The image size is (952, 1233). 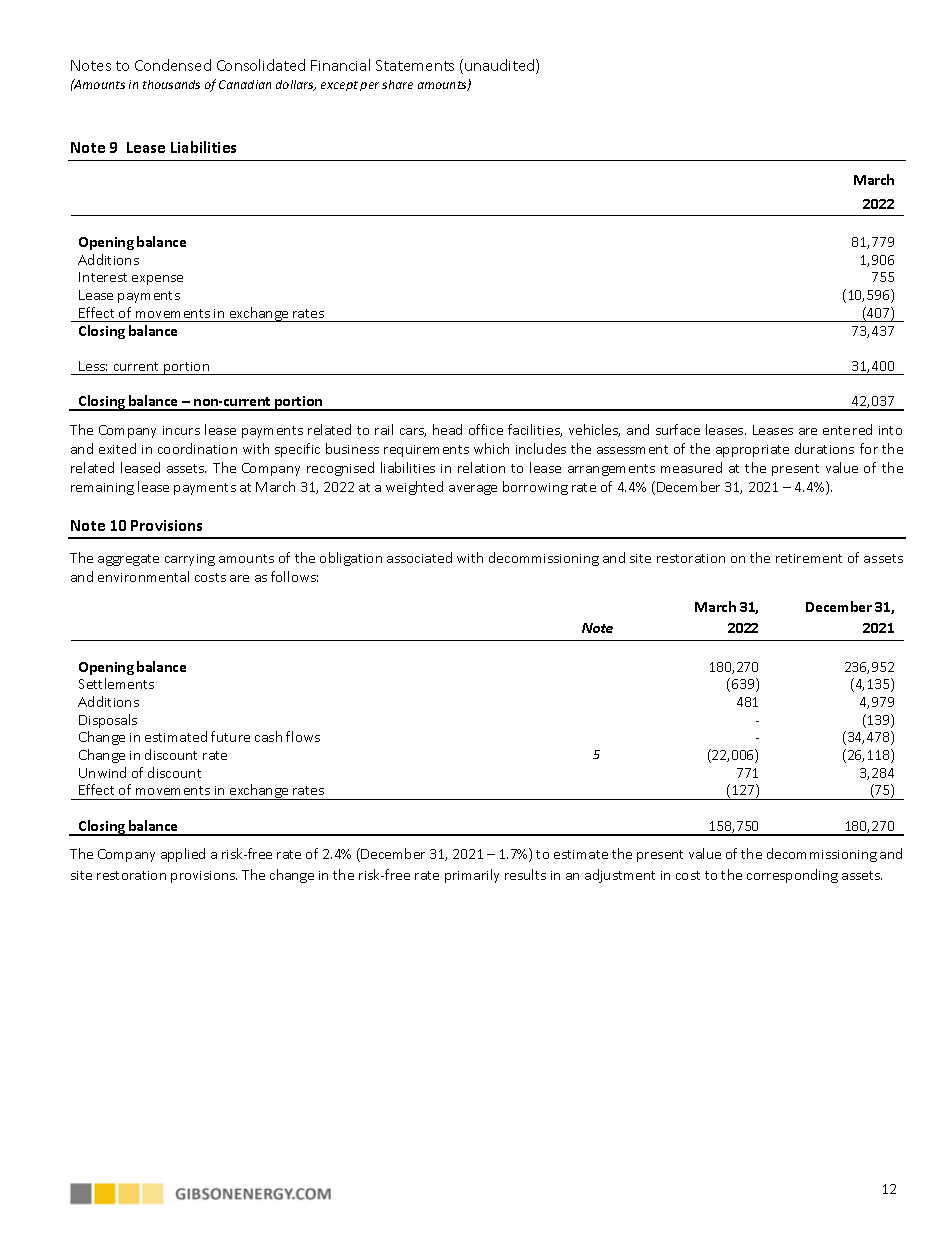 I want to click on thousands, so click(x=171, y=84).
